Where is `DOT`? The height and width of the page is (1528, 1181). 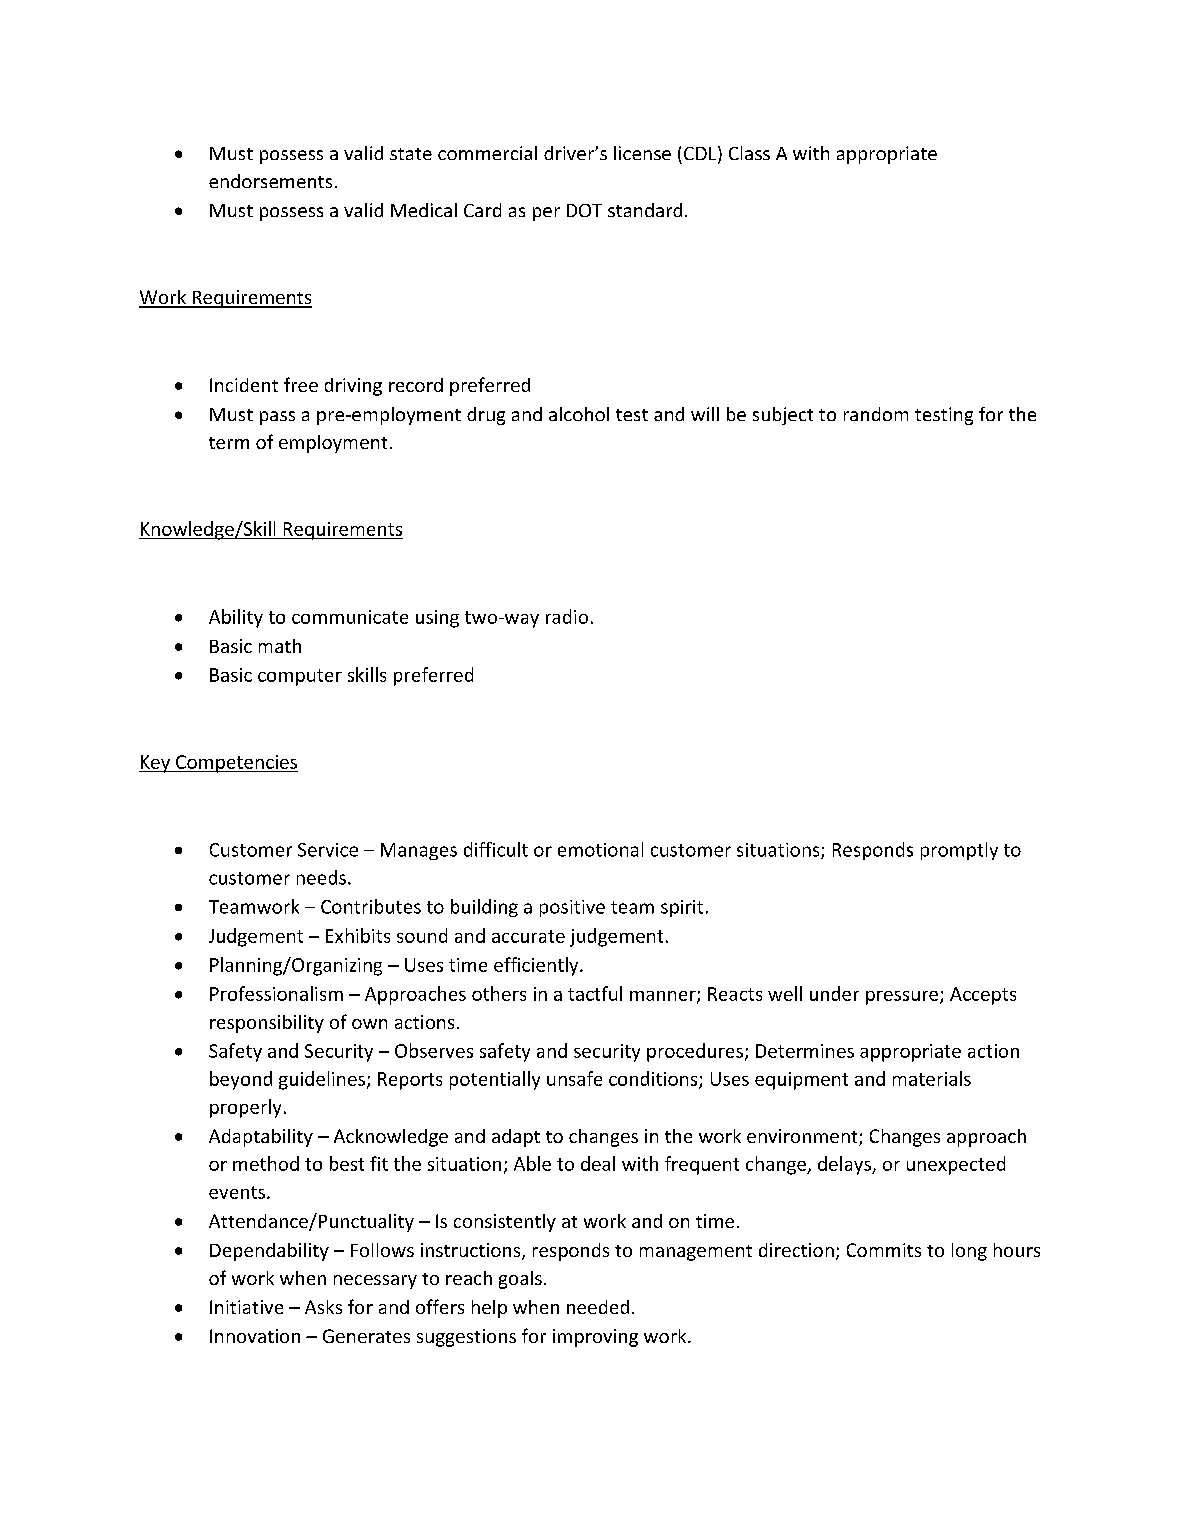
DOT is located at coordinates (584, 210).
